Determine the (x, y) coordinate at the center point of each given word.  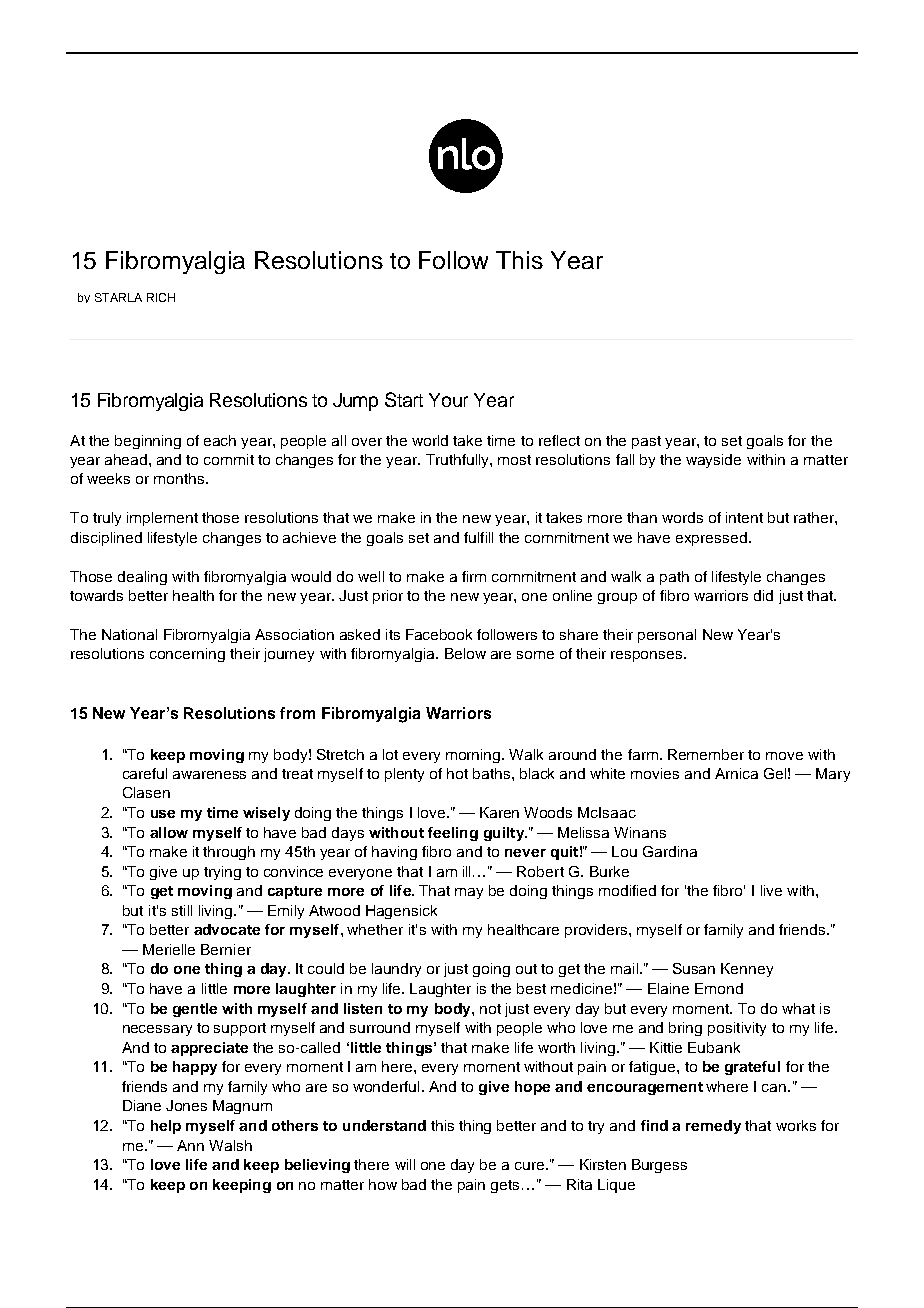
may (469, 893)
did (763, 595)
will (405, 1164)
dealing (142, 578)
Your (448, 400)
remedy (713, 1127)
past (646, 442)
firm (474, 576)
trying (222, 873)
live (771, 890)
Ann (190, 1145)
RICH (161, 297)
